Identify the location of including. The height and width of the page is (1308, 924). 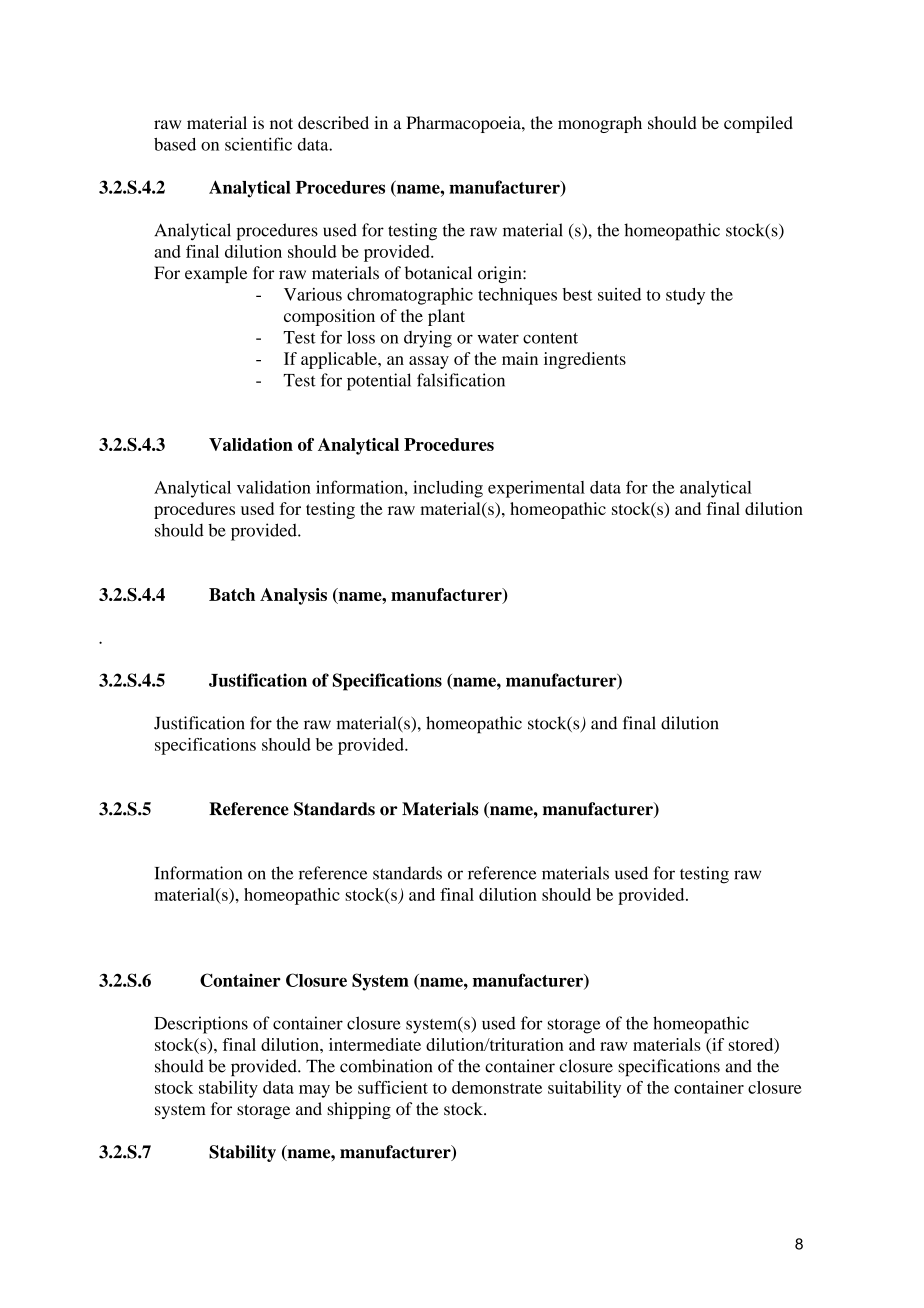
(448, 489).
